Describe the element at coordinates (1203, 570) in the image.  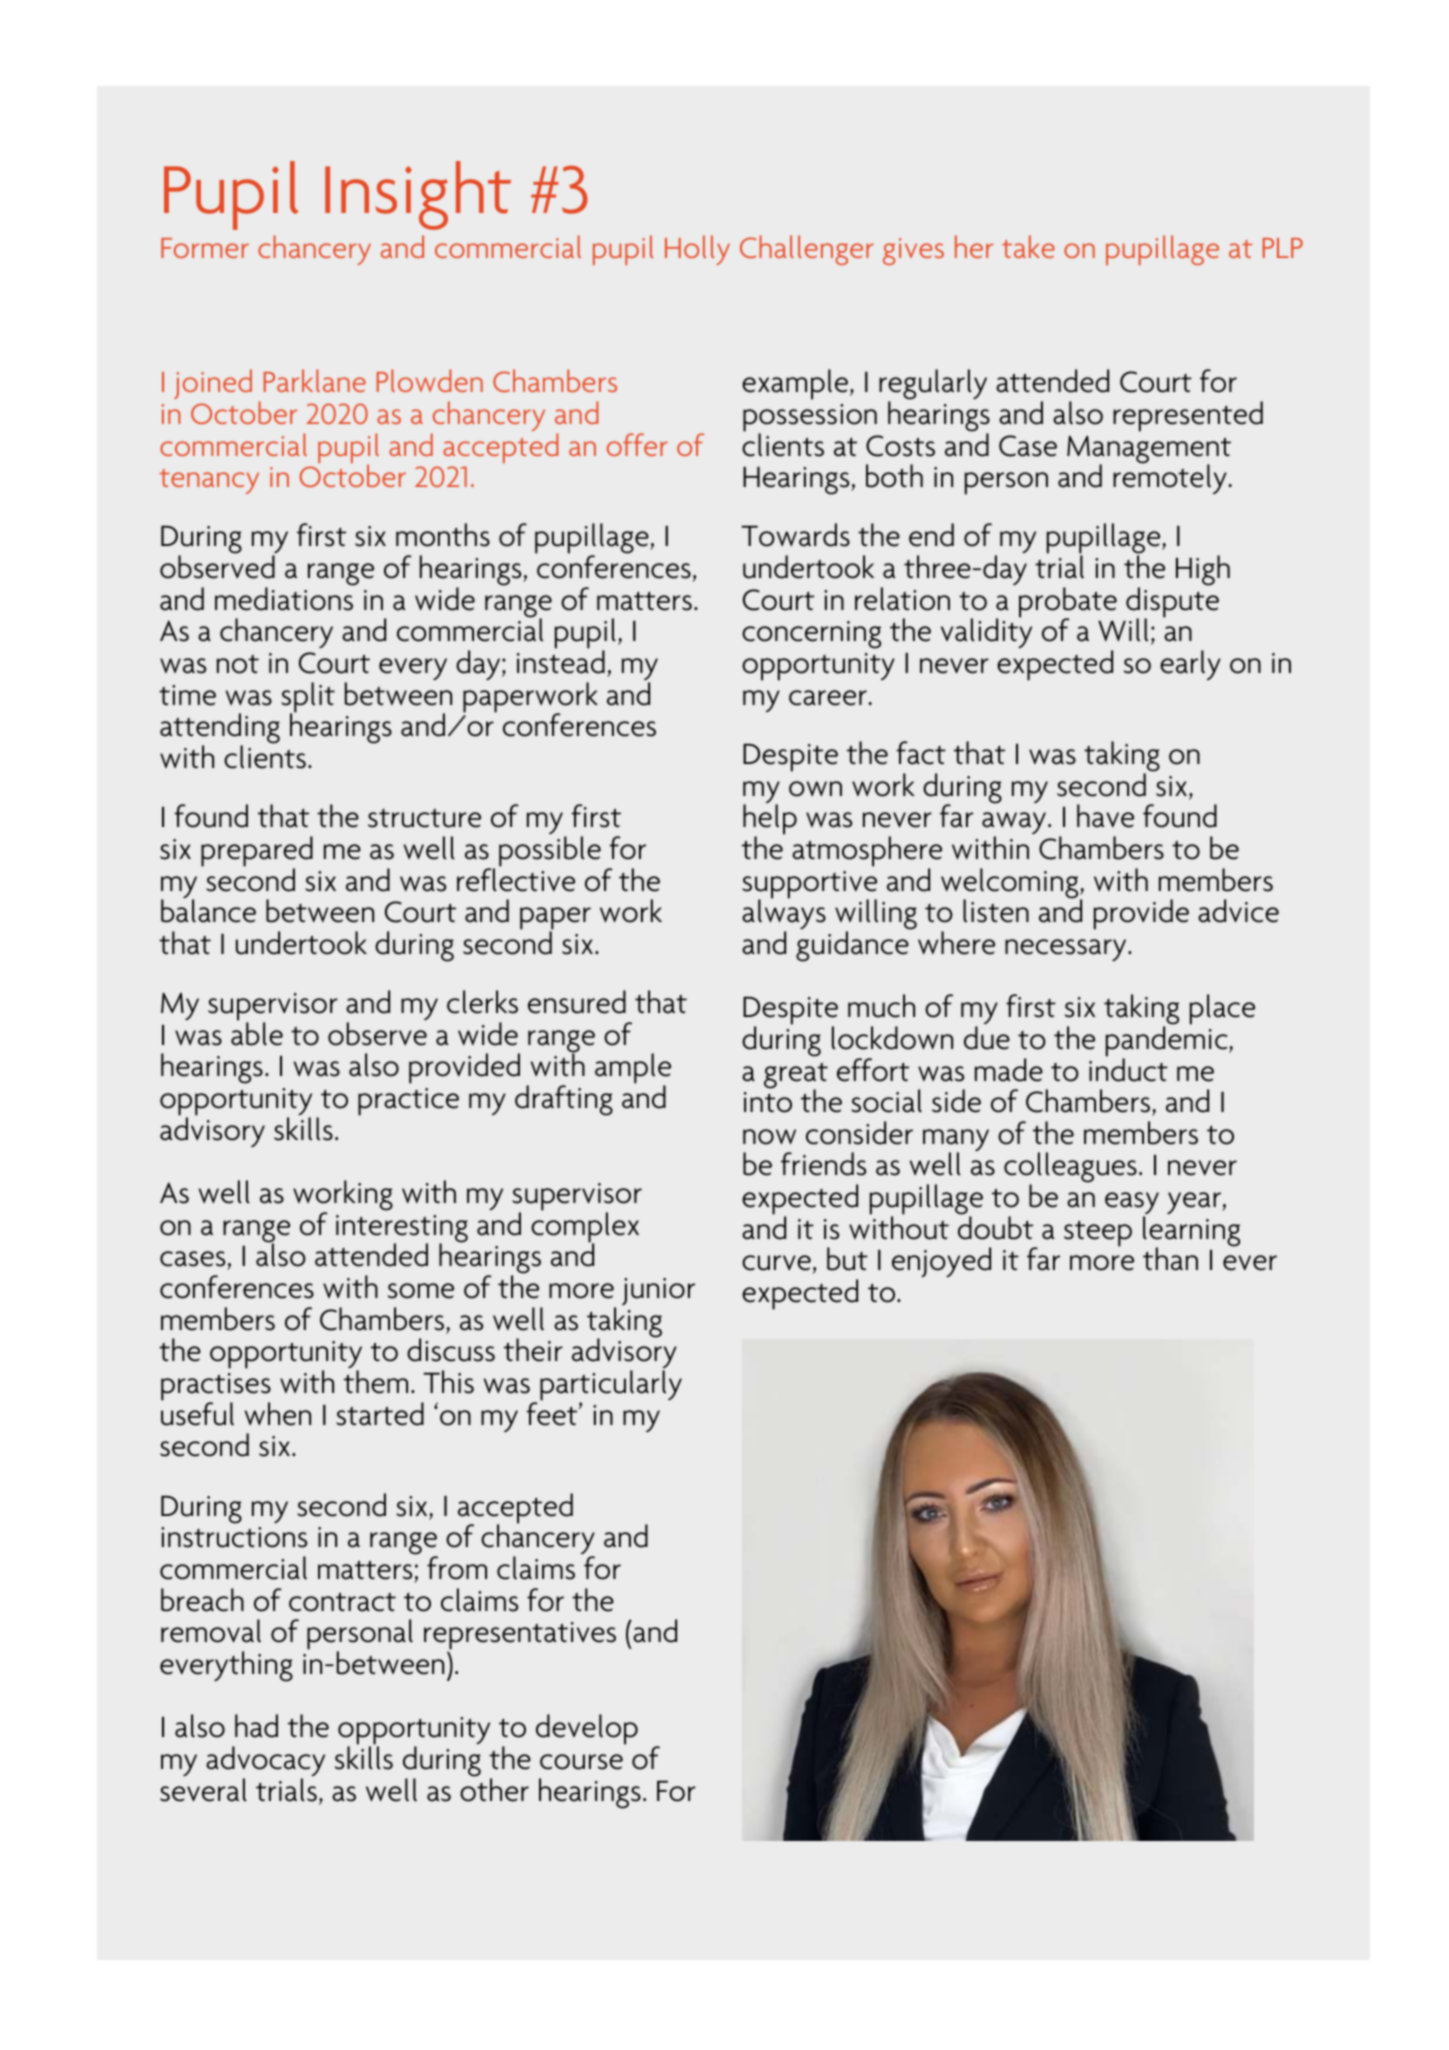
I see `High` at that location.
